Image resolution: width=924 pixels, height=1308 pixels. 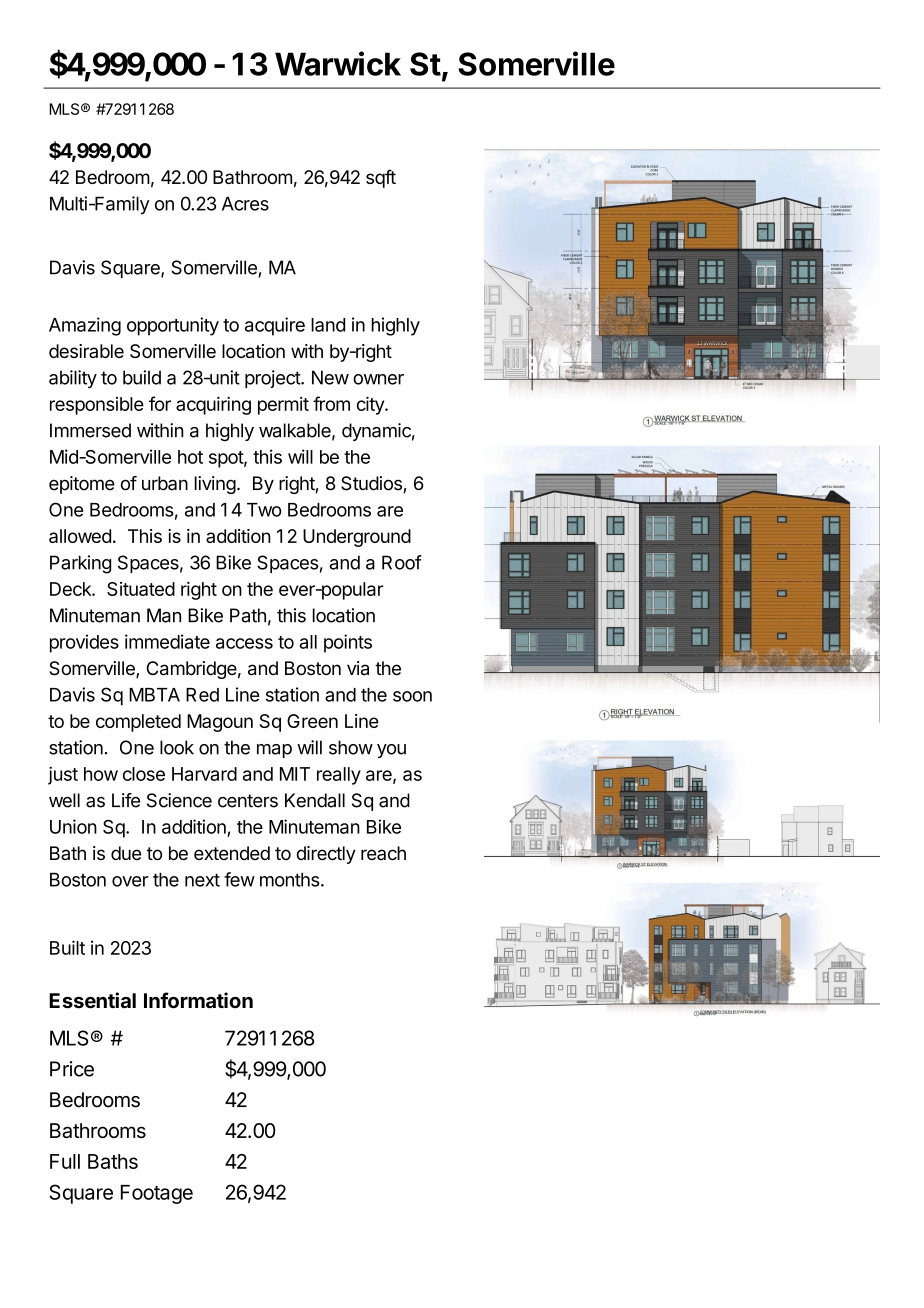 What do you see at coordinates (248, 801) in the image?
I see `centers` at bounding box center [248, 801].
